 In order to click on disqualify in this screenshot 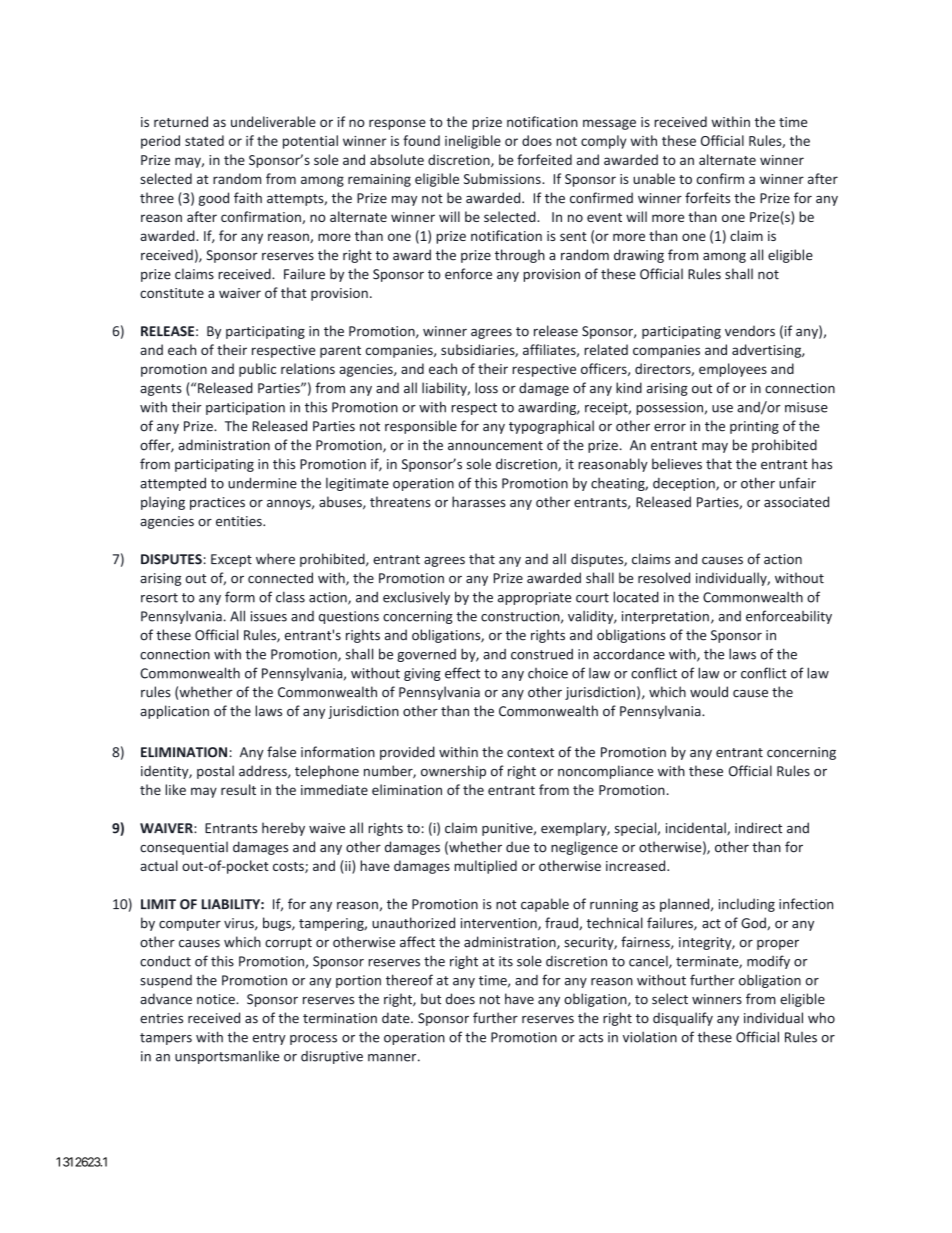, I will do `click(683, 1019)`.
